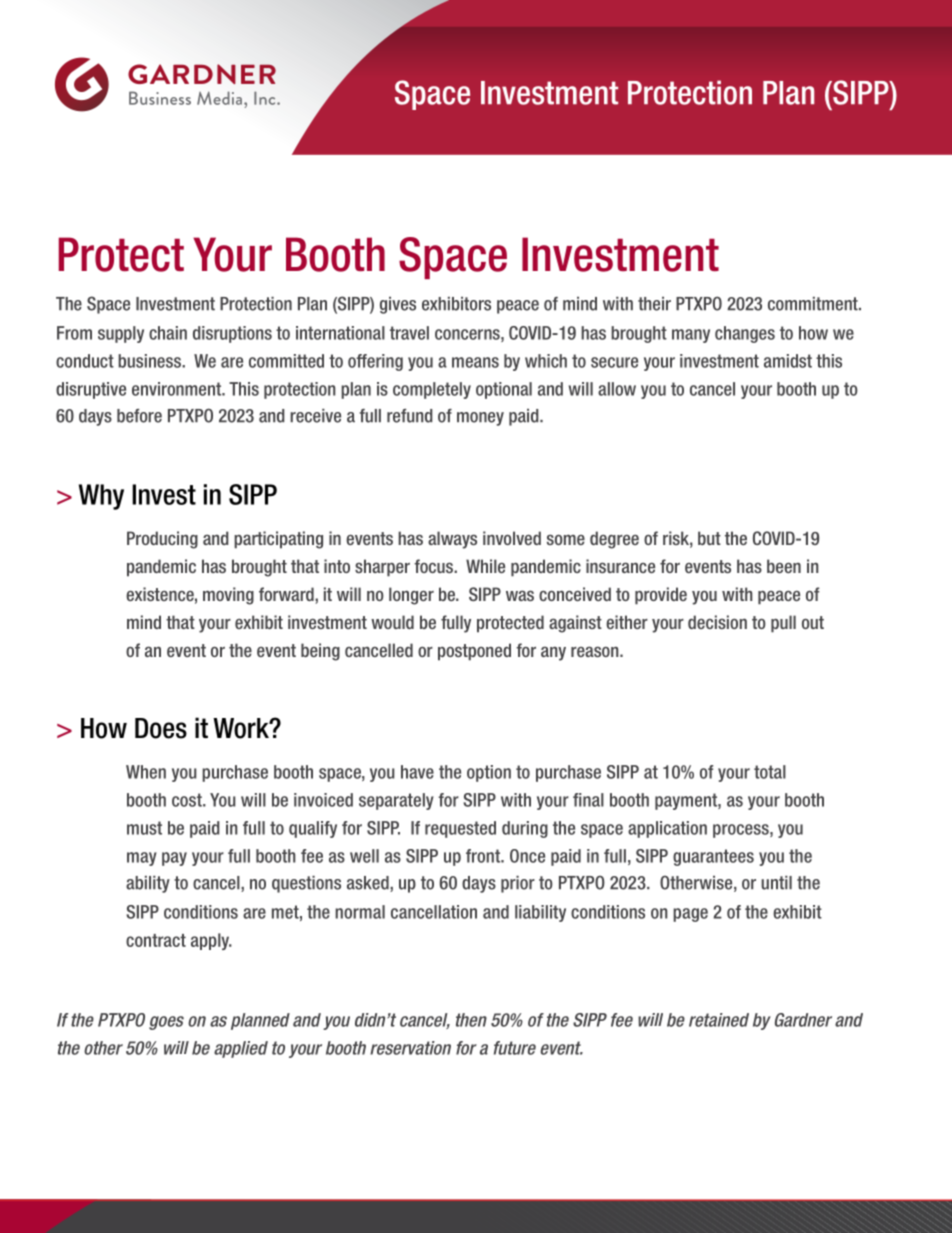  I want to click on then, so click(471, 1020).
